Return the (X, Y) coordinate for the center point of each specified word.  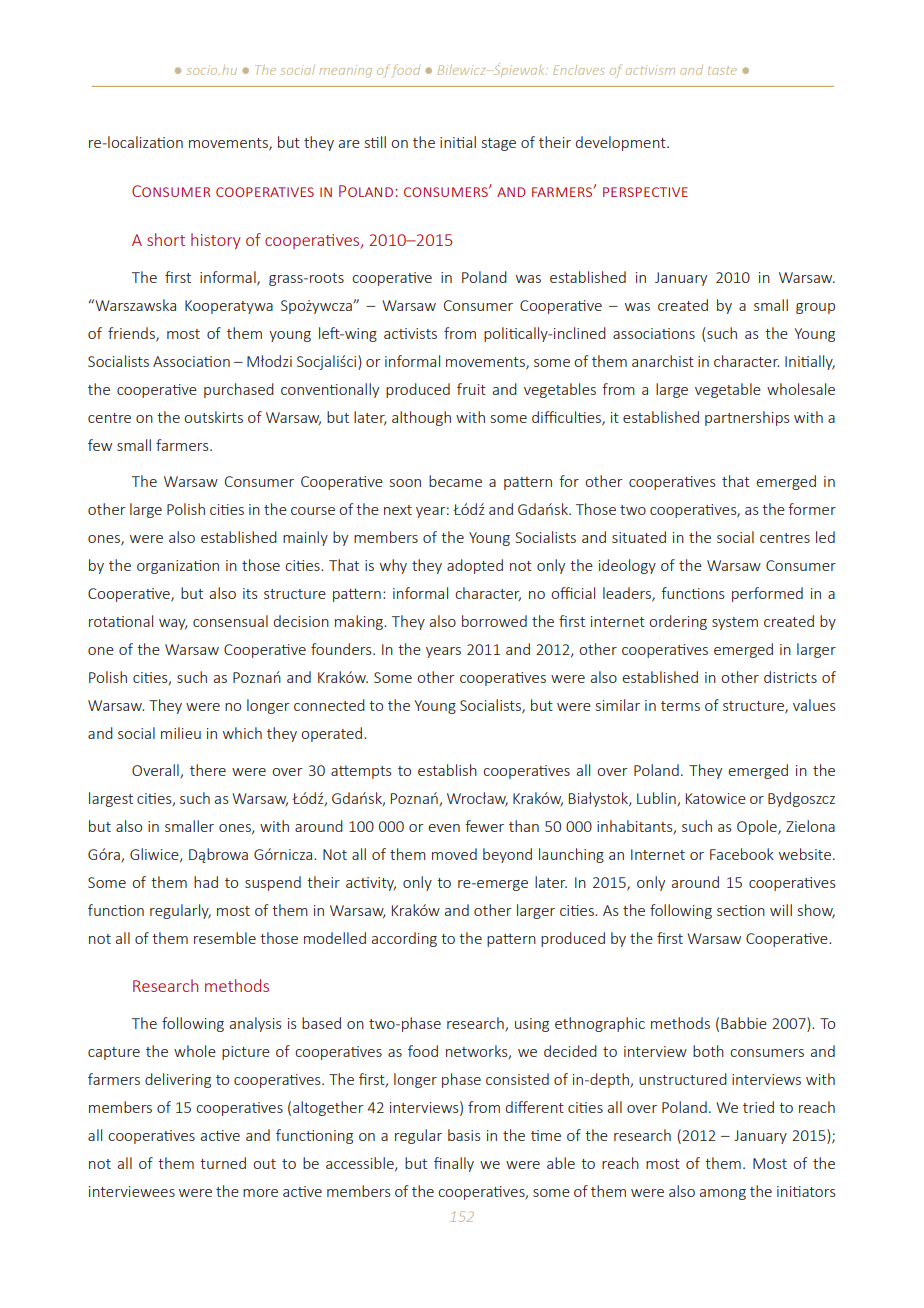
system (735, 623)
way (173, 624)
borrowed (494, 621)
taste (722, 70)
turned (223, 1163)
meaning (345, 71)
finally (454, 1164)
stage (499, 144)
